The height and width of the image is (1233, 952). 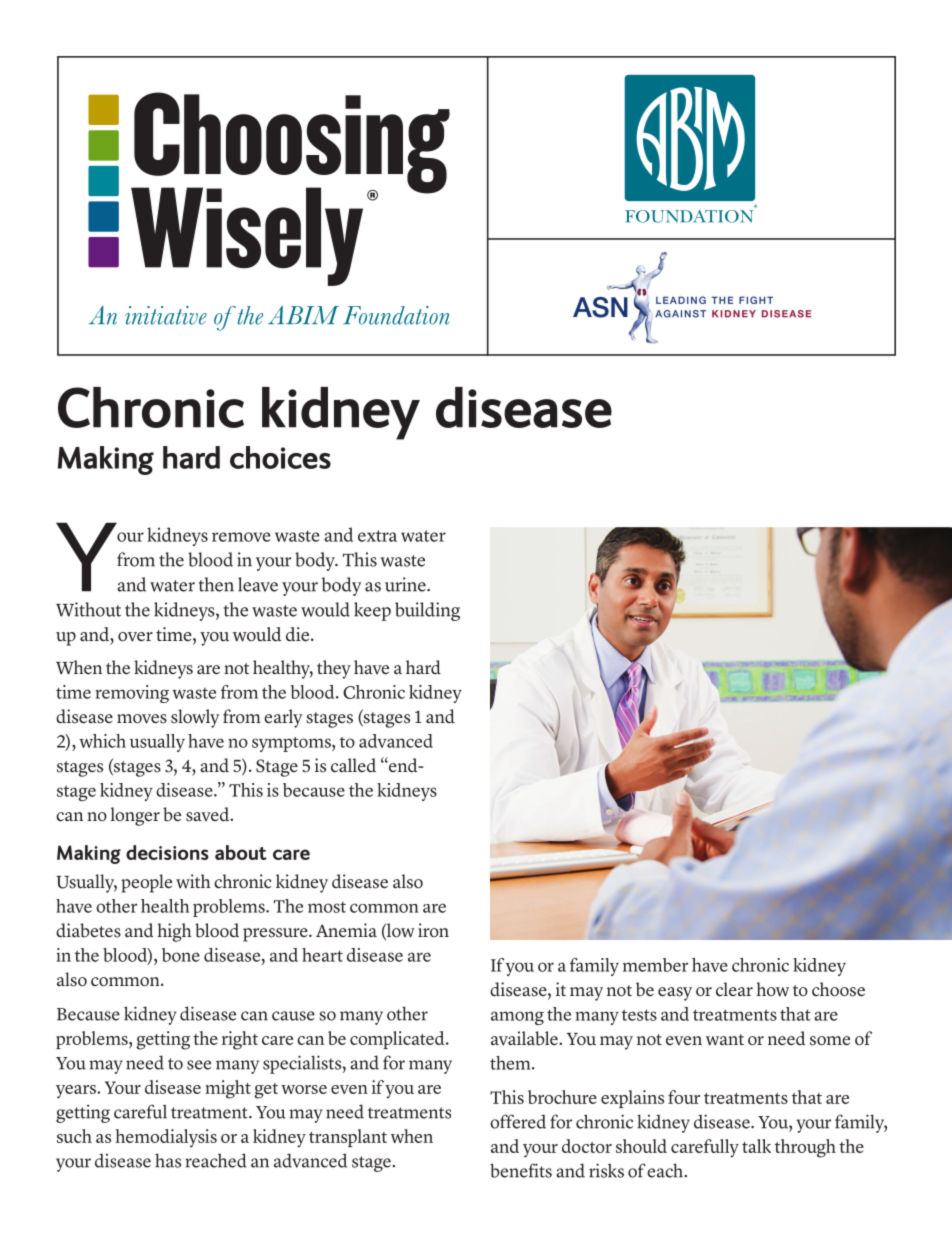 What do you see at coordinates (280, 457) in the image?
I see `choices` at bounding box center [280, 457].
